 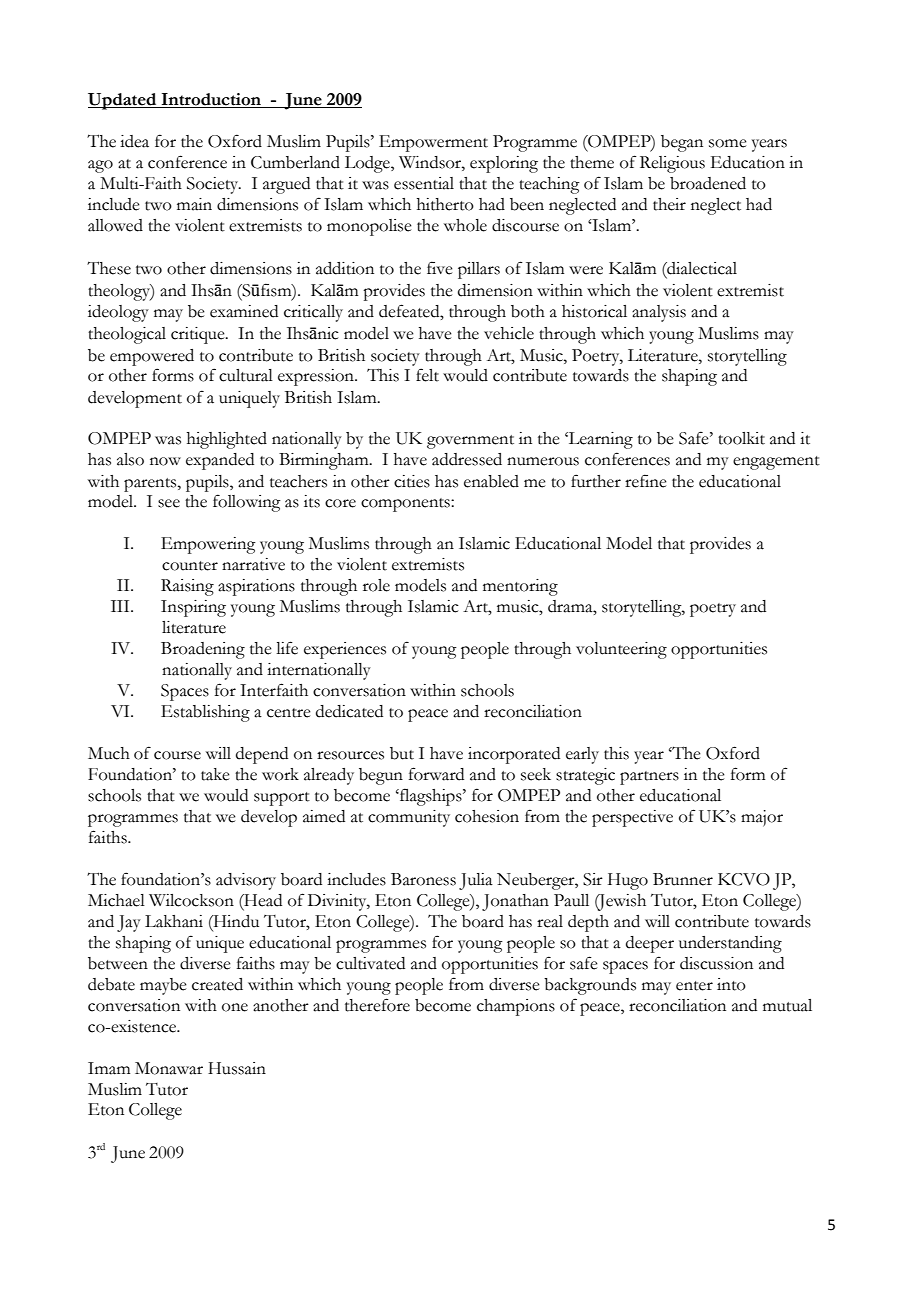 I want to click on five, so click(x=440, y=268).
